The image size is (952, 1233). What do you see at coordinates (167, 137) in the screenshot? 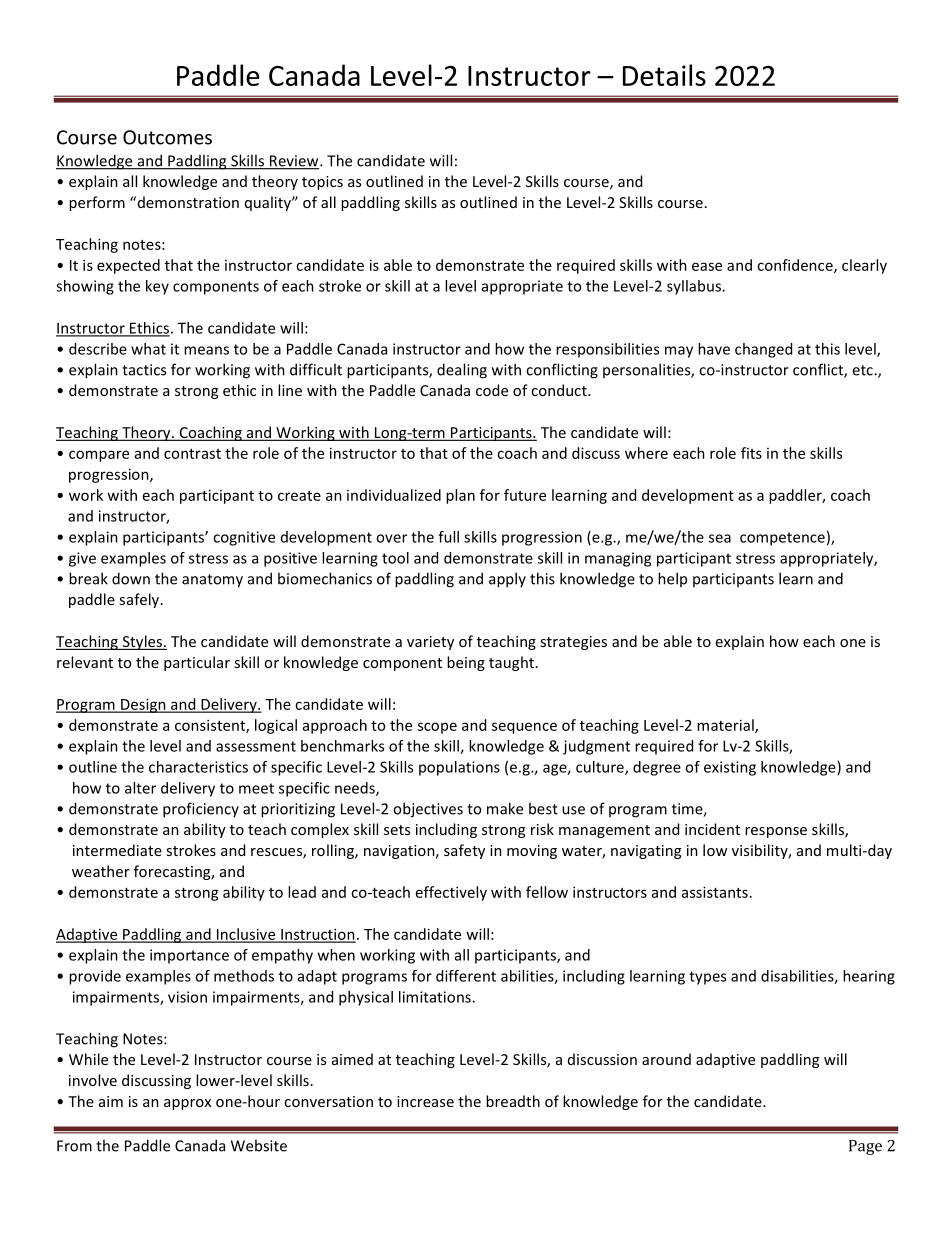
I see `Outcomes` at bounding box center [167, 137].
